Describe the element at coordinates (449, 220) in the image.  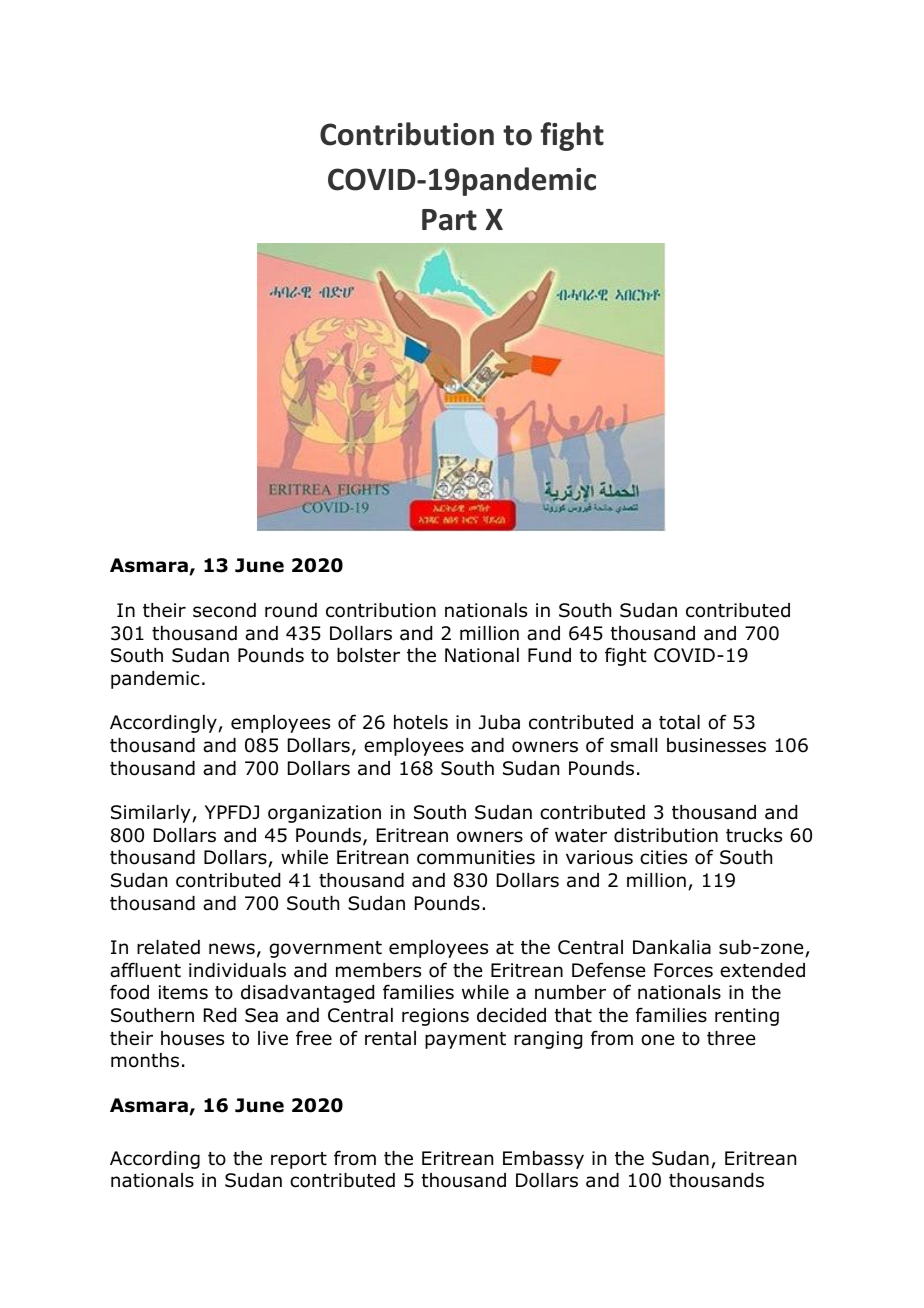
I see `Part` at that location.
